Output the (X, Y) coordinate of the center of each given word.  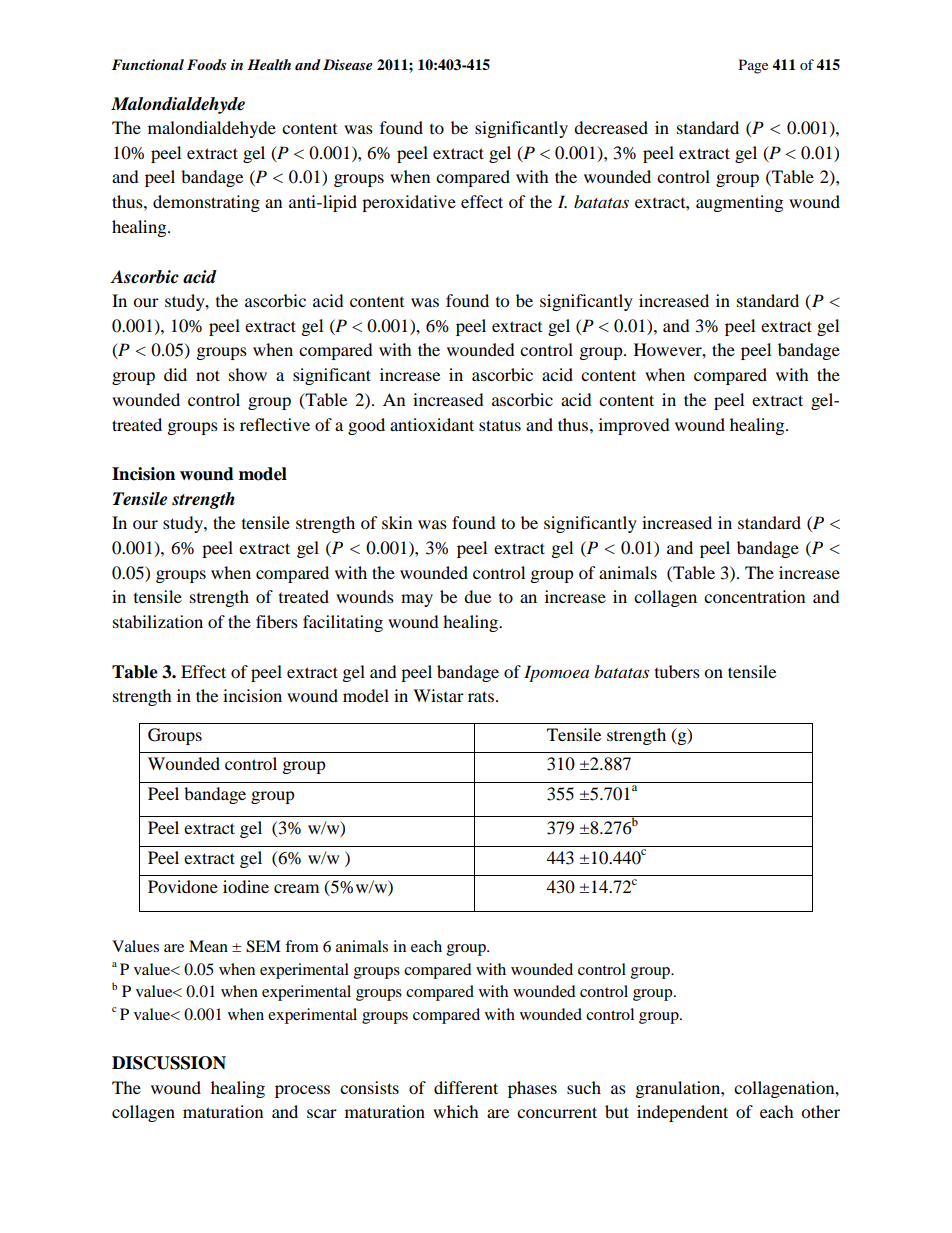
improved (634, 426)
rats (481, 696)
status (500, 425)
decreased (611, 127)
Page (753, 66)
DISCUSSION (169, 1063)
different (466, 1087)
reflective (275, 424)
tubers (677, 671)
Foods (206, 64)
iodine (246, 886)
